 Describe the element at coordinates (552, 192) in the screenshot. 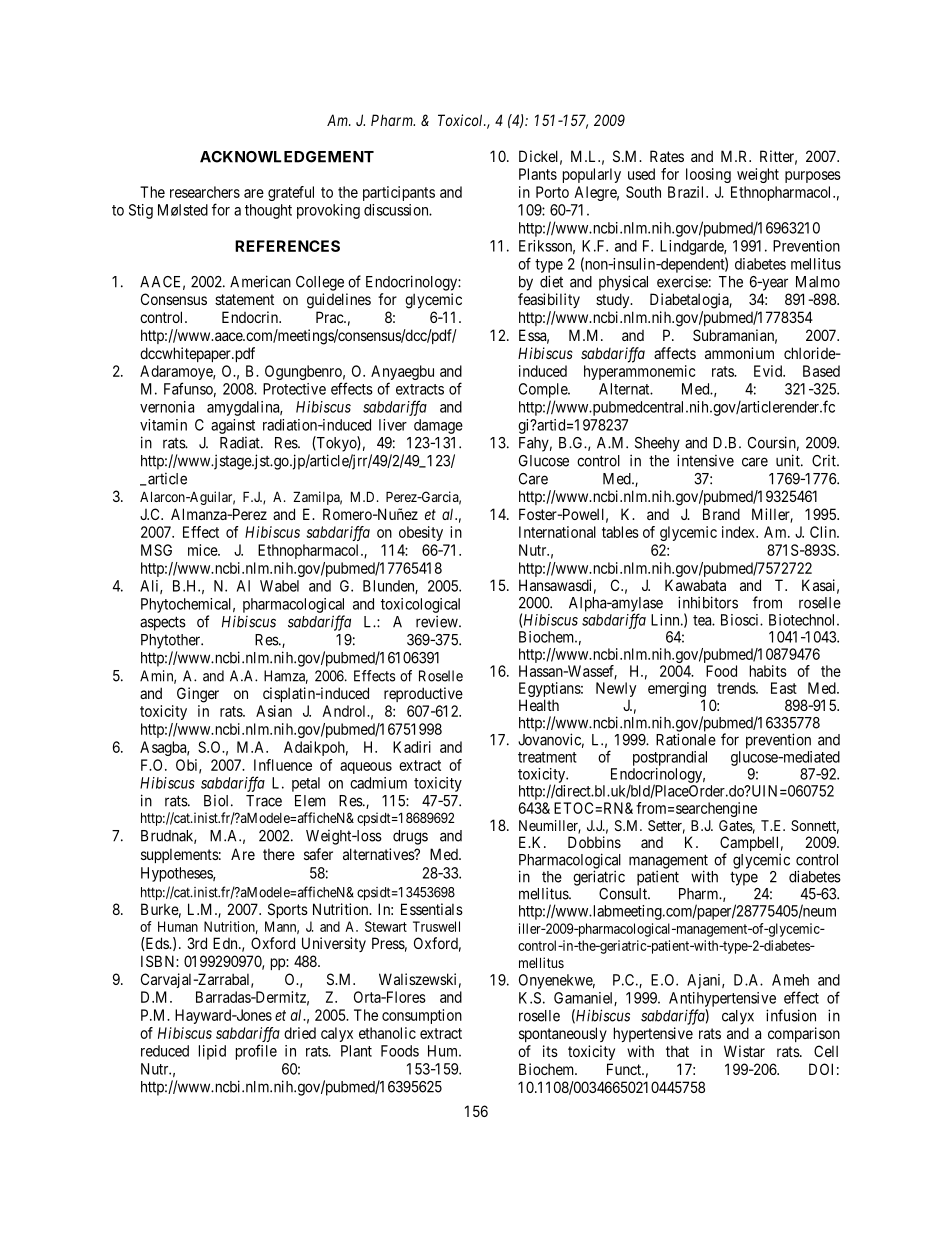

I see `Porto` at that location.
